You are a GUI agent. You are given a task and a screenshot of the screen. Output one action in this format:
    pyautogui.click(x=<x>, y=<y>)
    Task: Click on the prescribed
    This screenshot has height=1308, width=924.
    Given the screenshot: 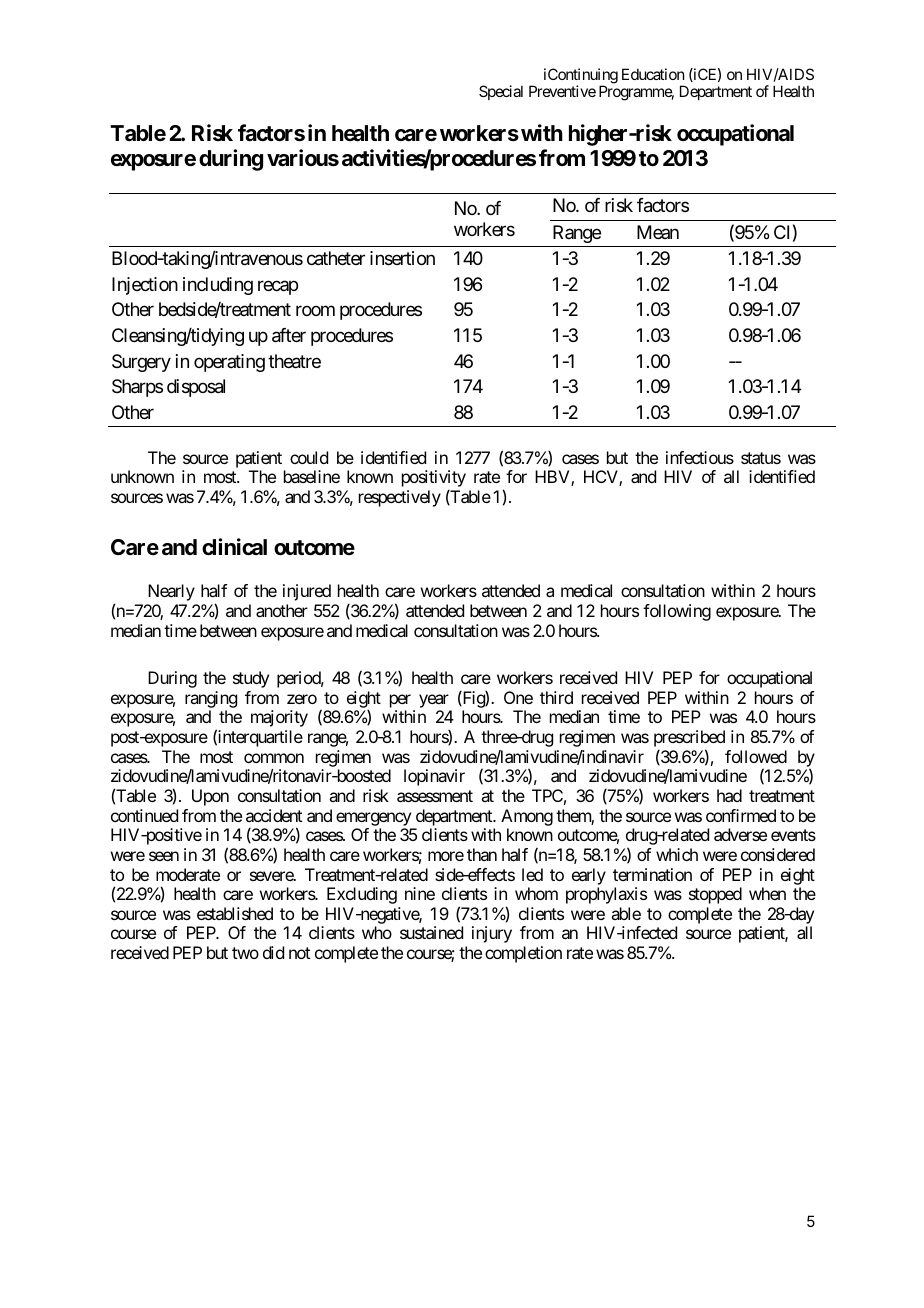 What is the action you would take?
    pyautogui.click(x=689, y=740)
